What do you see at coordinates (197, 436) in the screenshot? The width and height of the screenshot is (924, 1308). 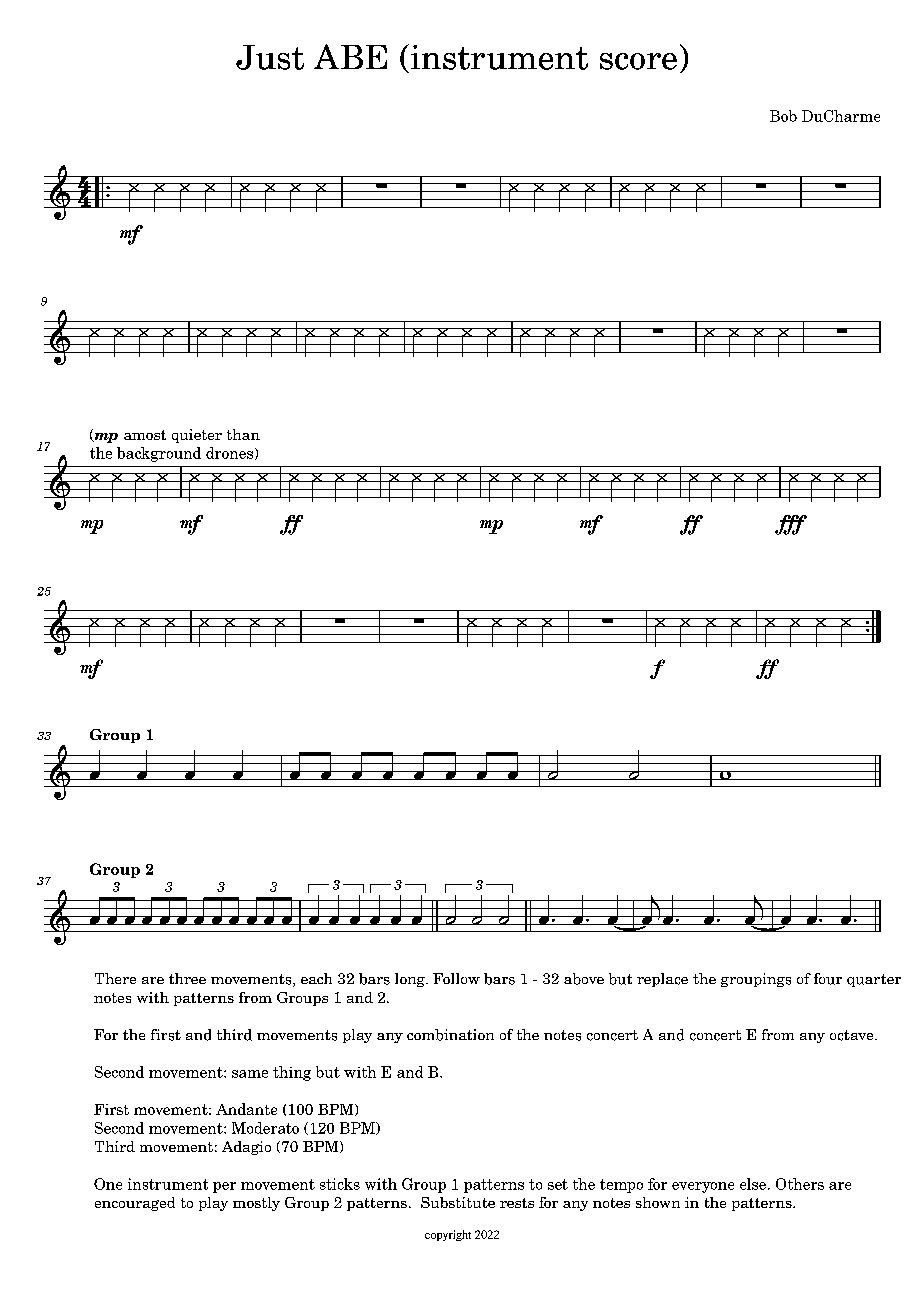 I see `quieter` at bounding box center [197, 436].
